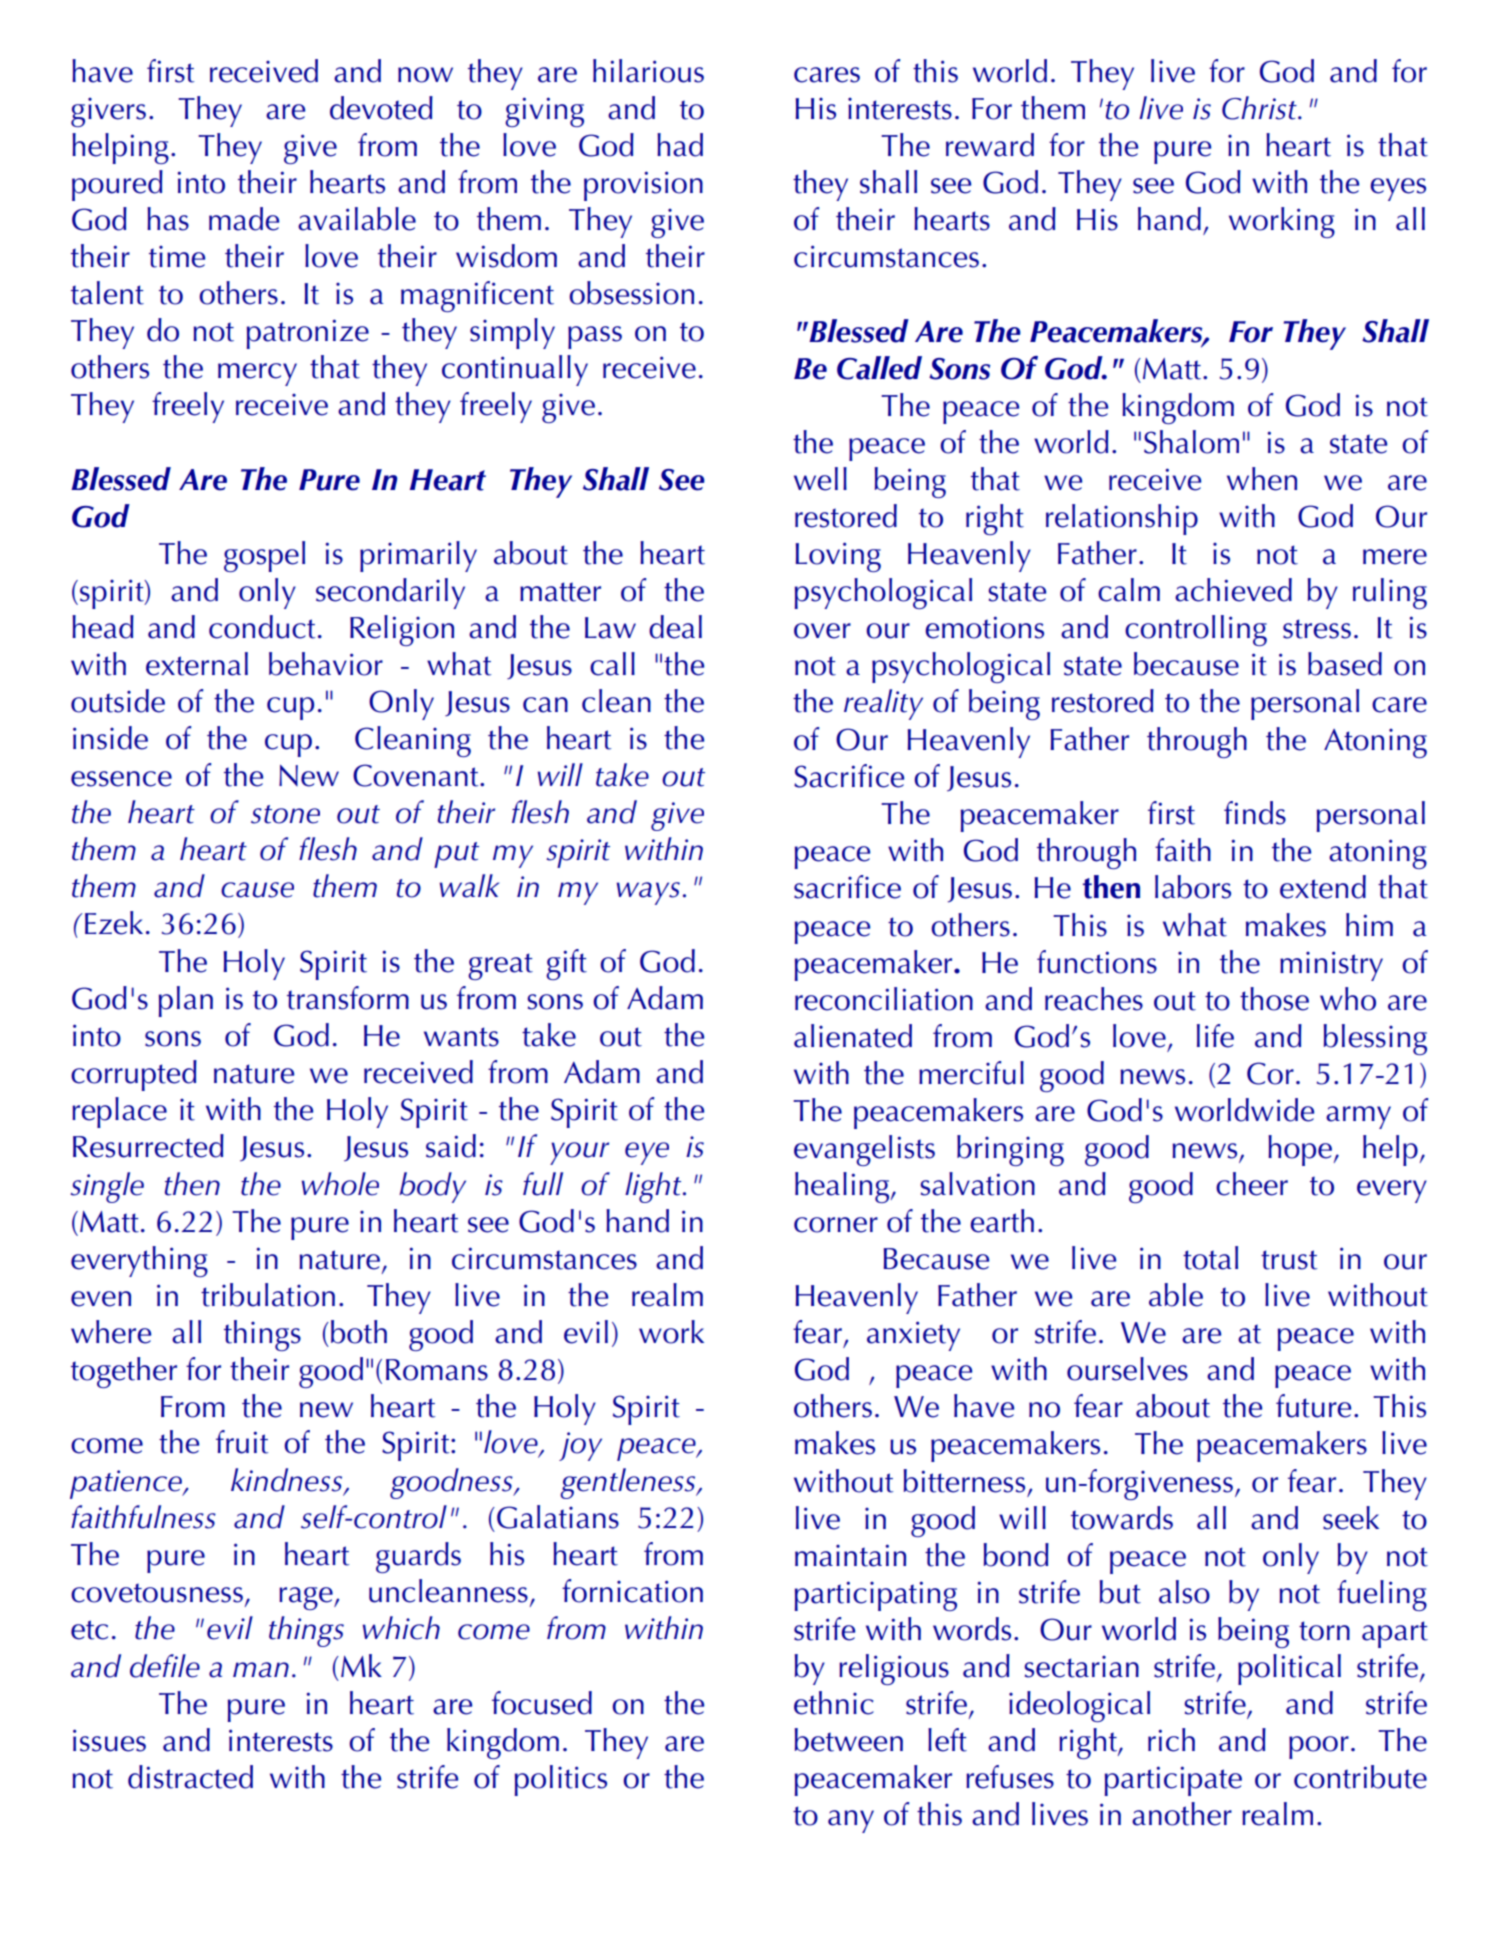 The width and height of the screenshot is (1498, 1938). What do you see at coordinates (836, 1225) in the screenshot?
I see `corner` at bounding box center [836, 1225].
